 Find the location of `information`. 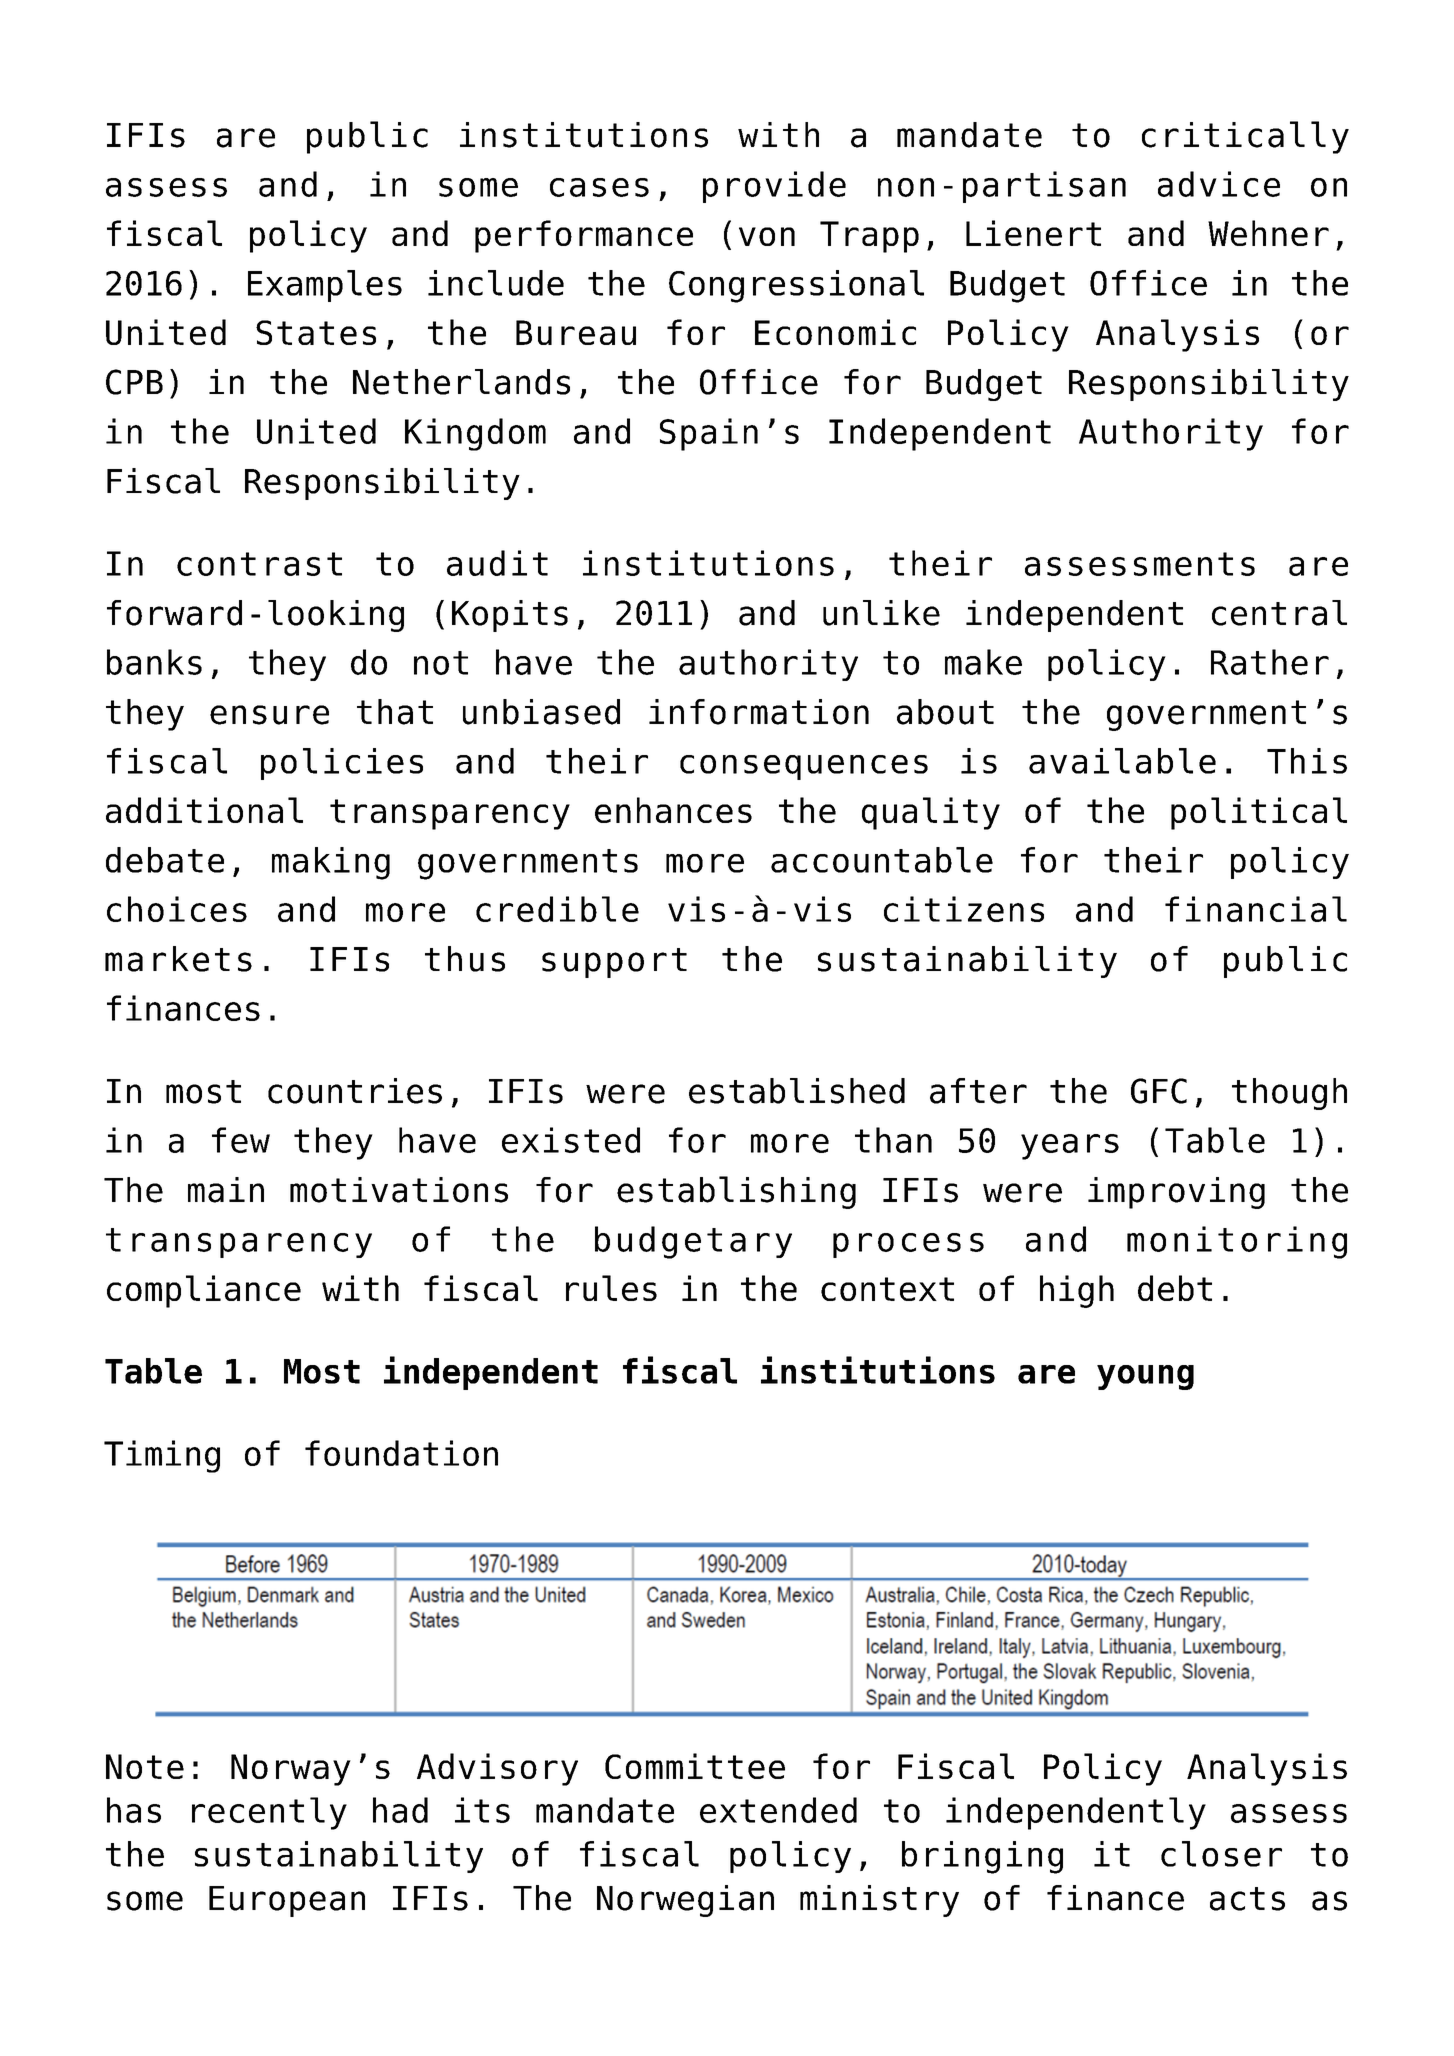

information is located at coordinates (759, 712).
